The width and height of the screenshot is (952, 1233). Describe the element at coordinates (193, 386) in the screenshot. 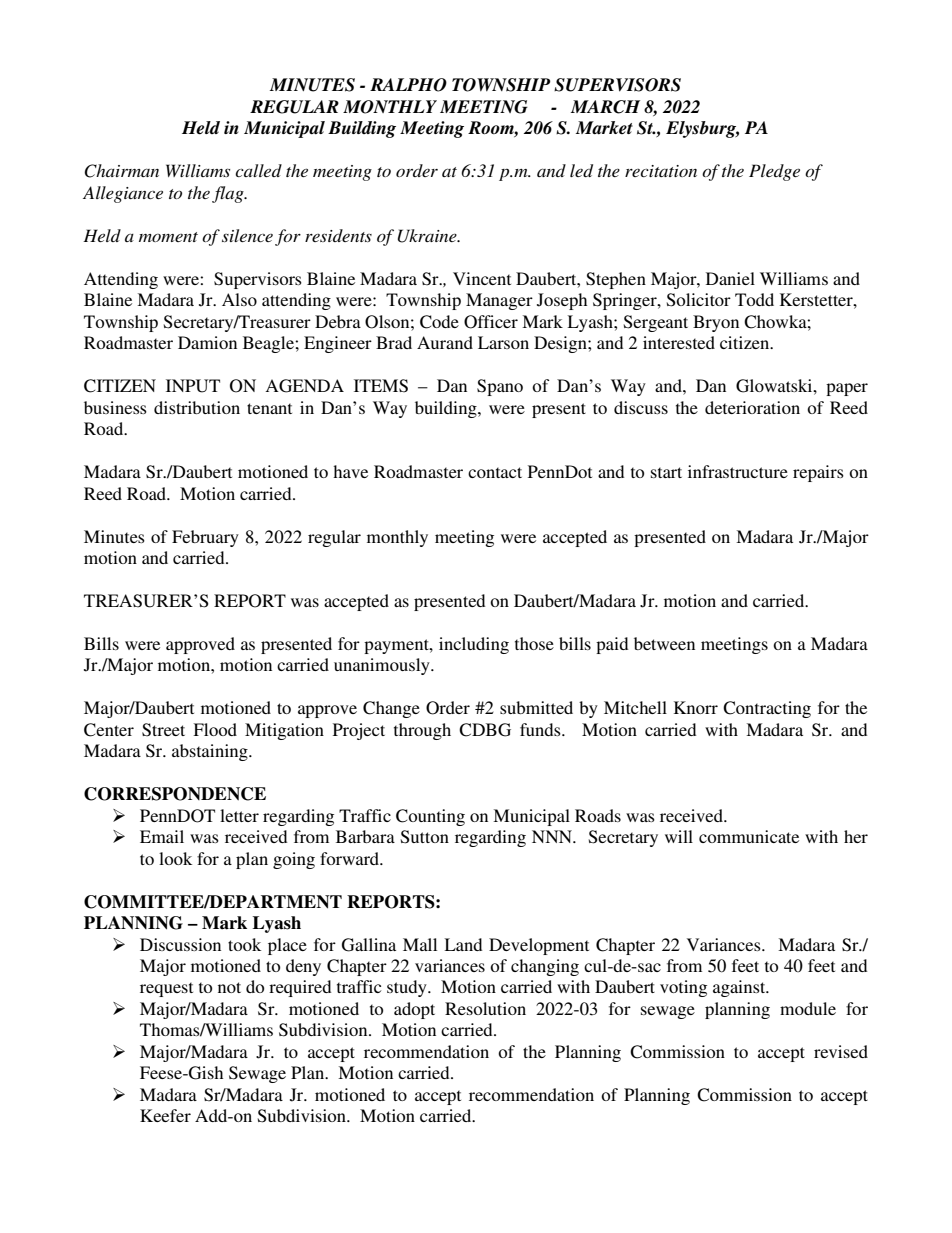

I see `INPUT` at that location.
